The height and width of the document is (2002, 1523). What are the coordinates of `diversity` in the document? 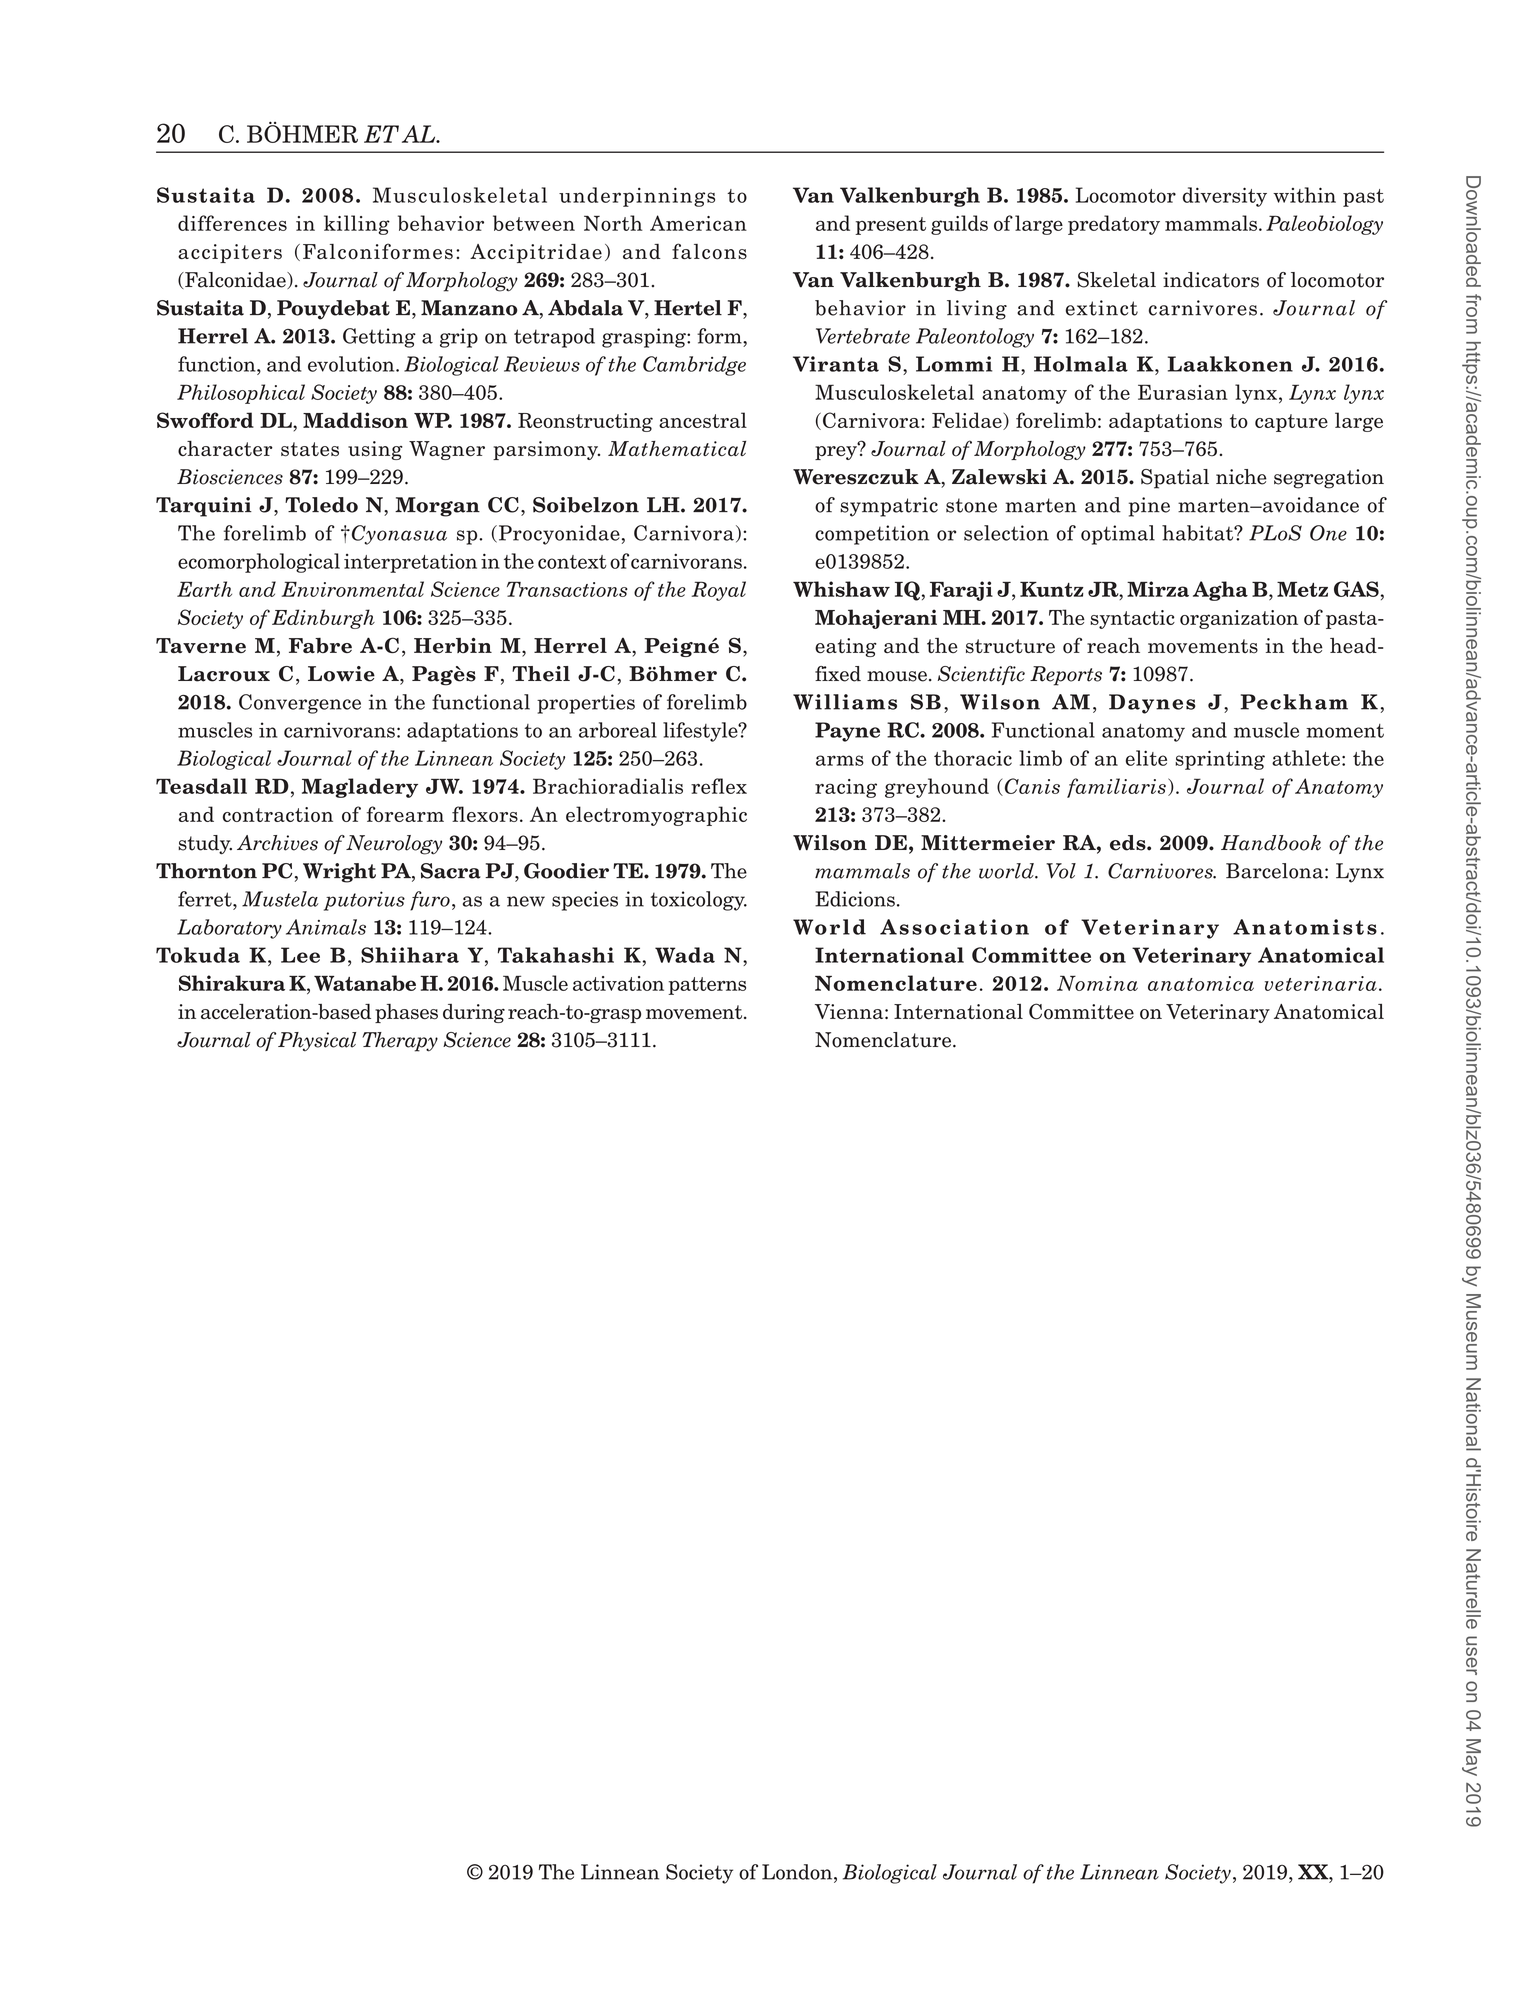 It's located at (1225, 197).
